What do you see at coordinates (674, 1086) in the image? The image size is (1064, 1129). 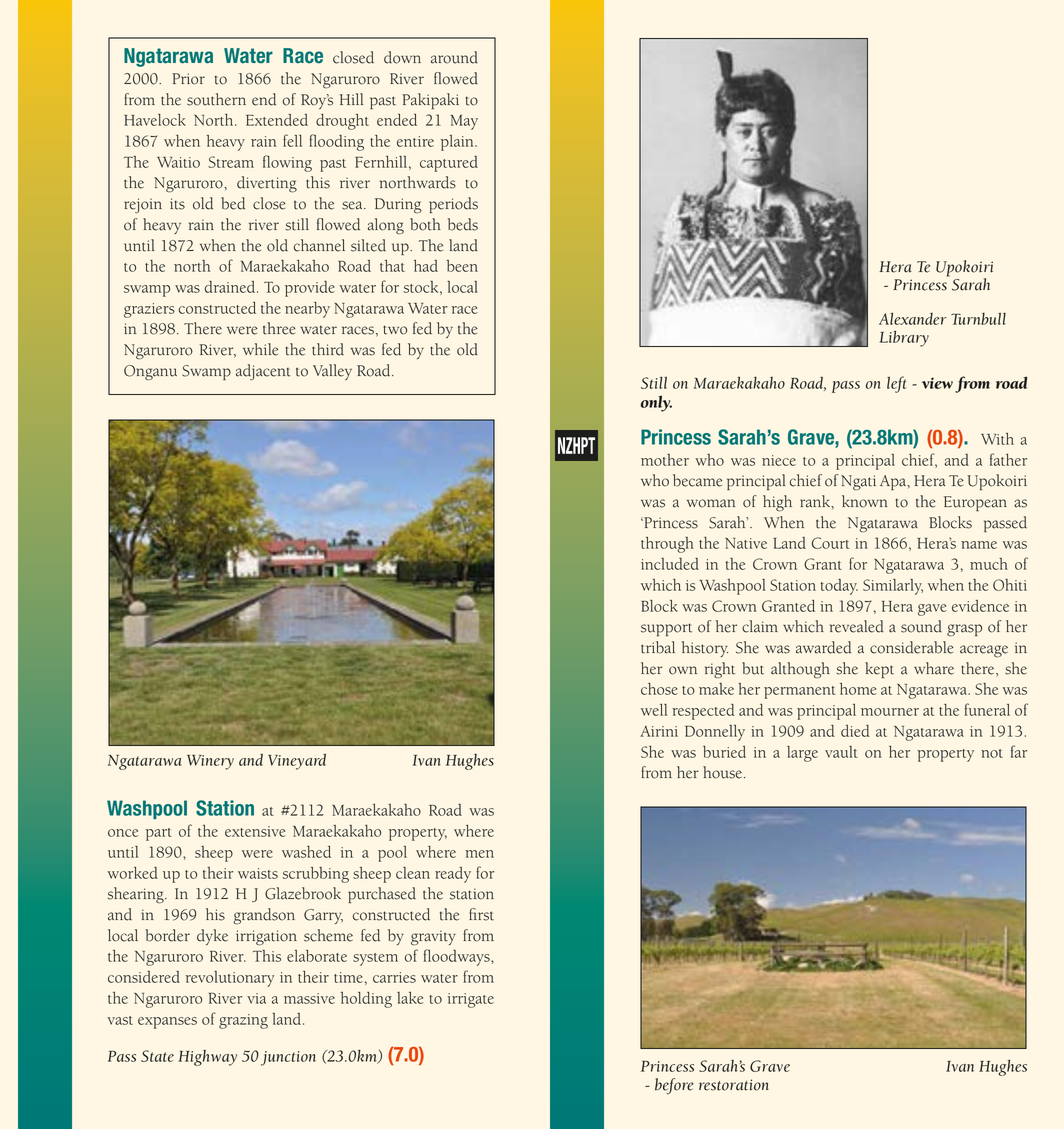 I see `before` at bounding box center [674, 1086].
